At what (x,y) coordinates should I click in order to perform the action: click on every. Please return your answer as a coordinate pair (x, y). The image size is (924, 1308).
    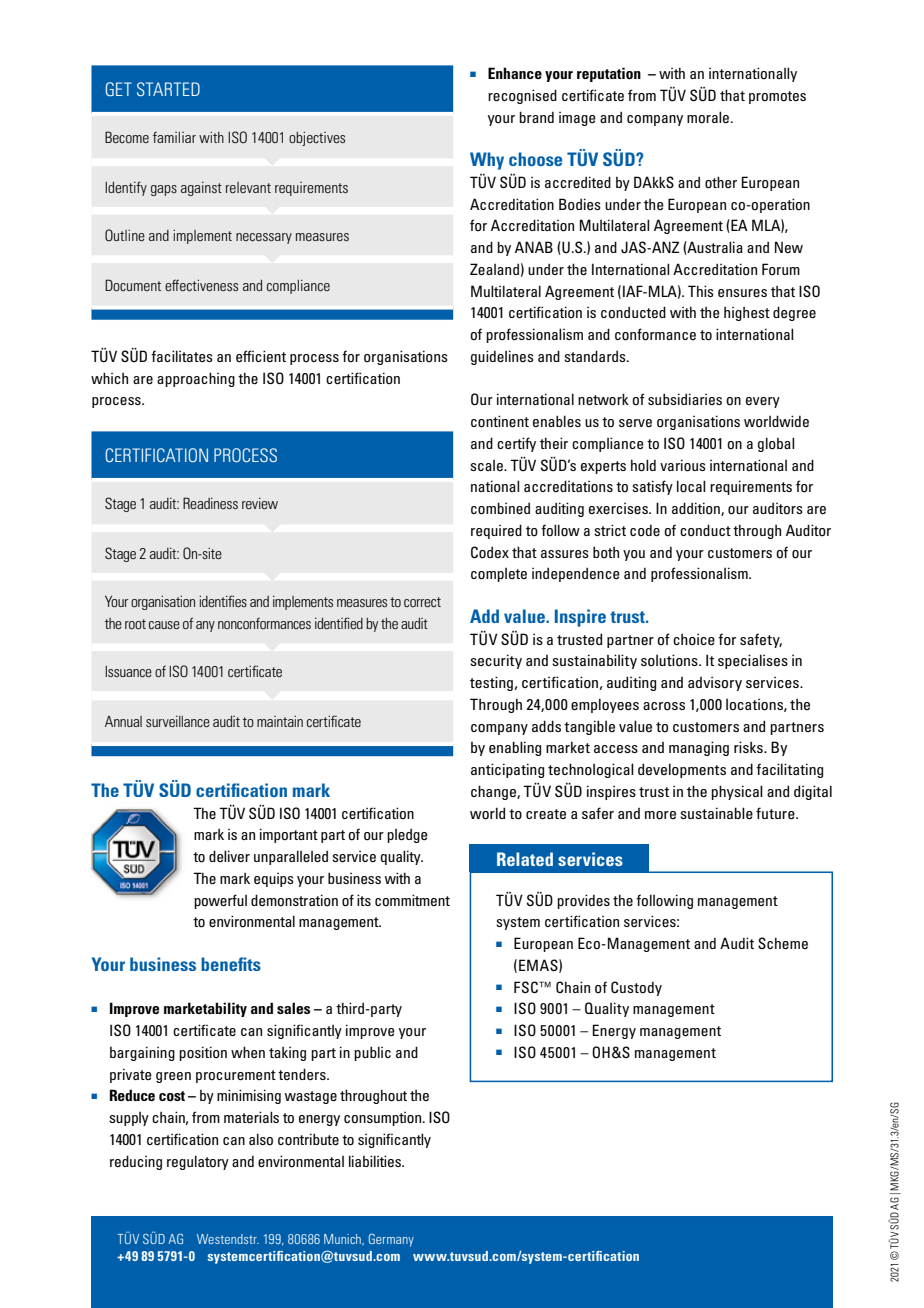
    Looking at the image, I should click on (763, 402).
